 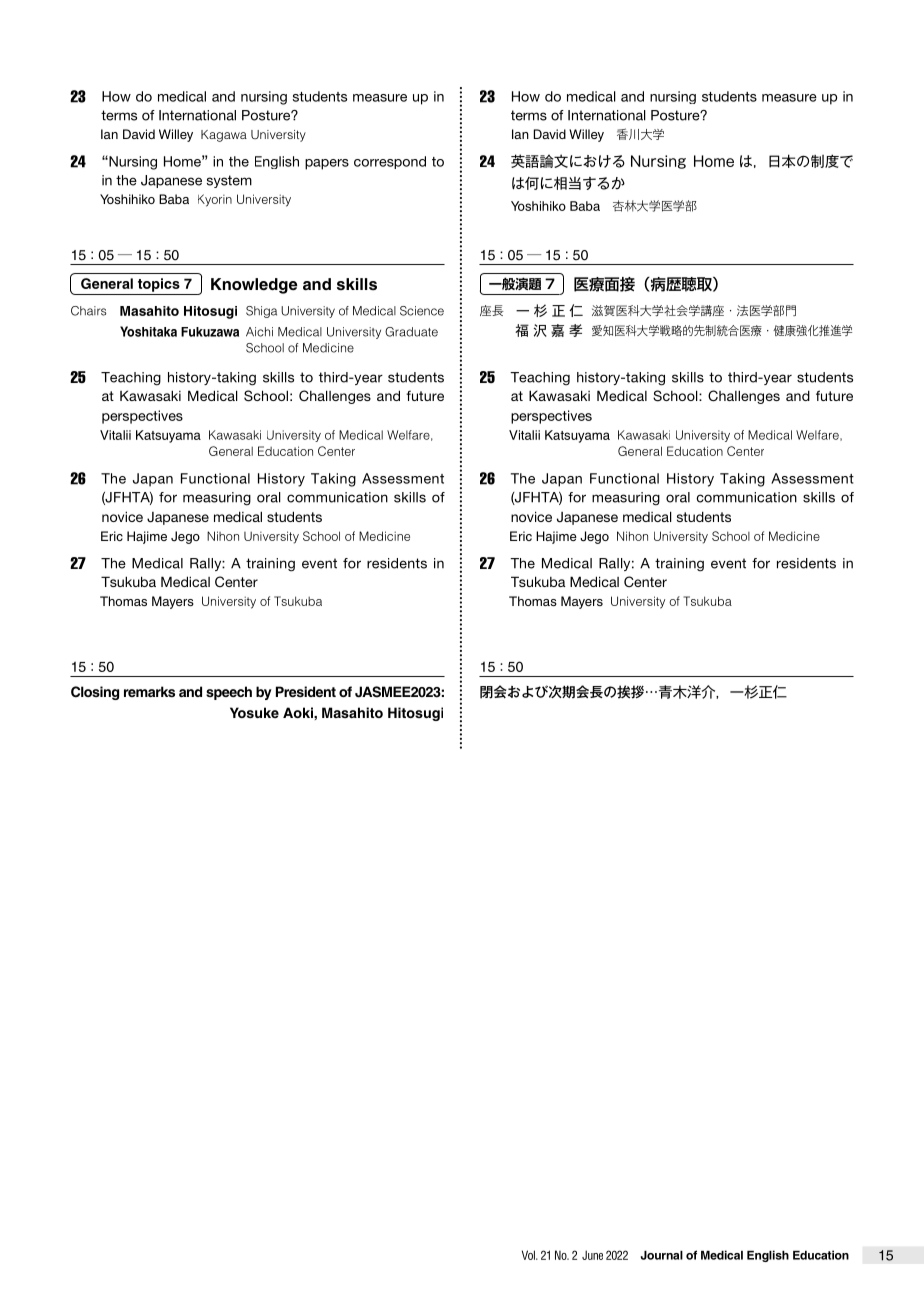 What do you see at coordinates (299, 712) in the image?
I see `Aoki` at bounding box center [299, 712].
